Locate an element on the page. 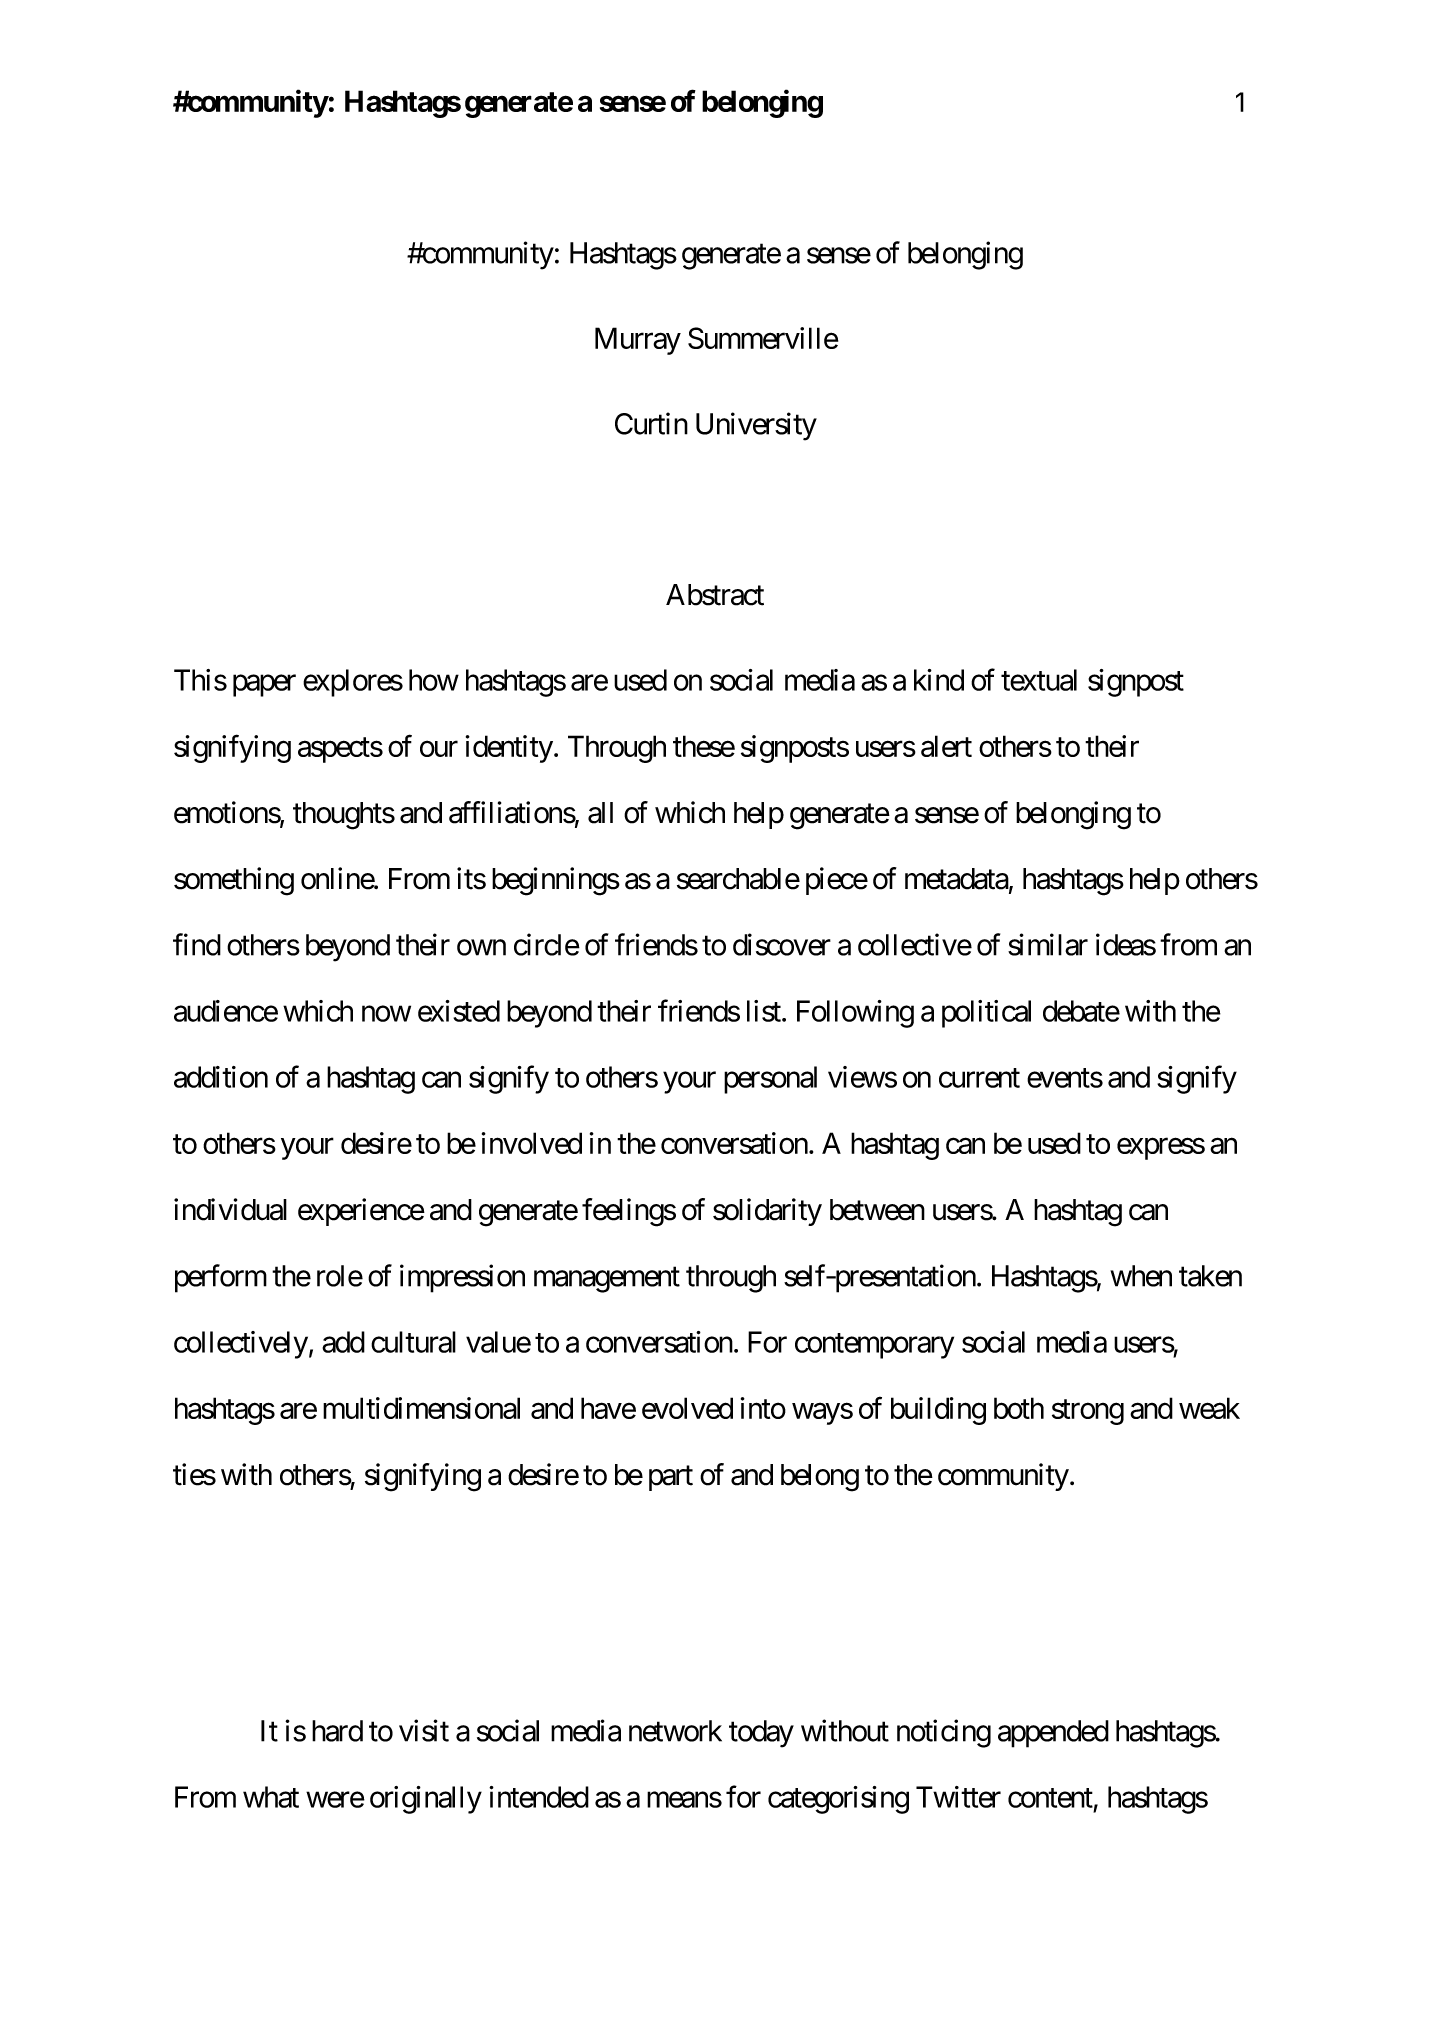 The height and width of the page is (2020, 1429). Murray is located at coordinates (638, 341).
